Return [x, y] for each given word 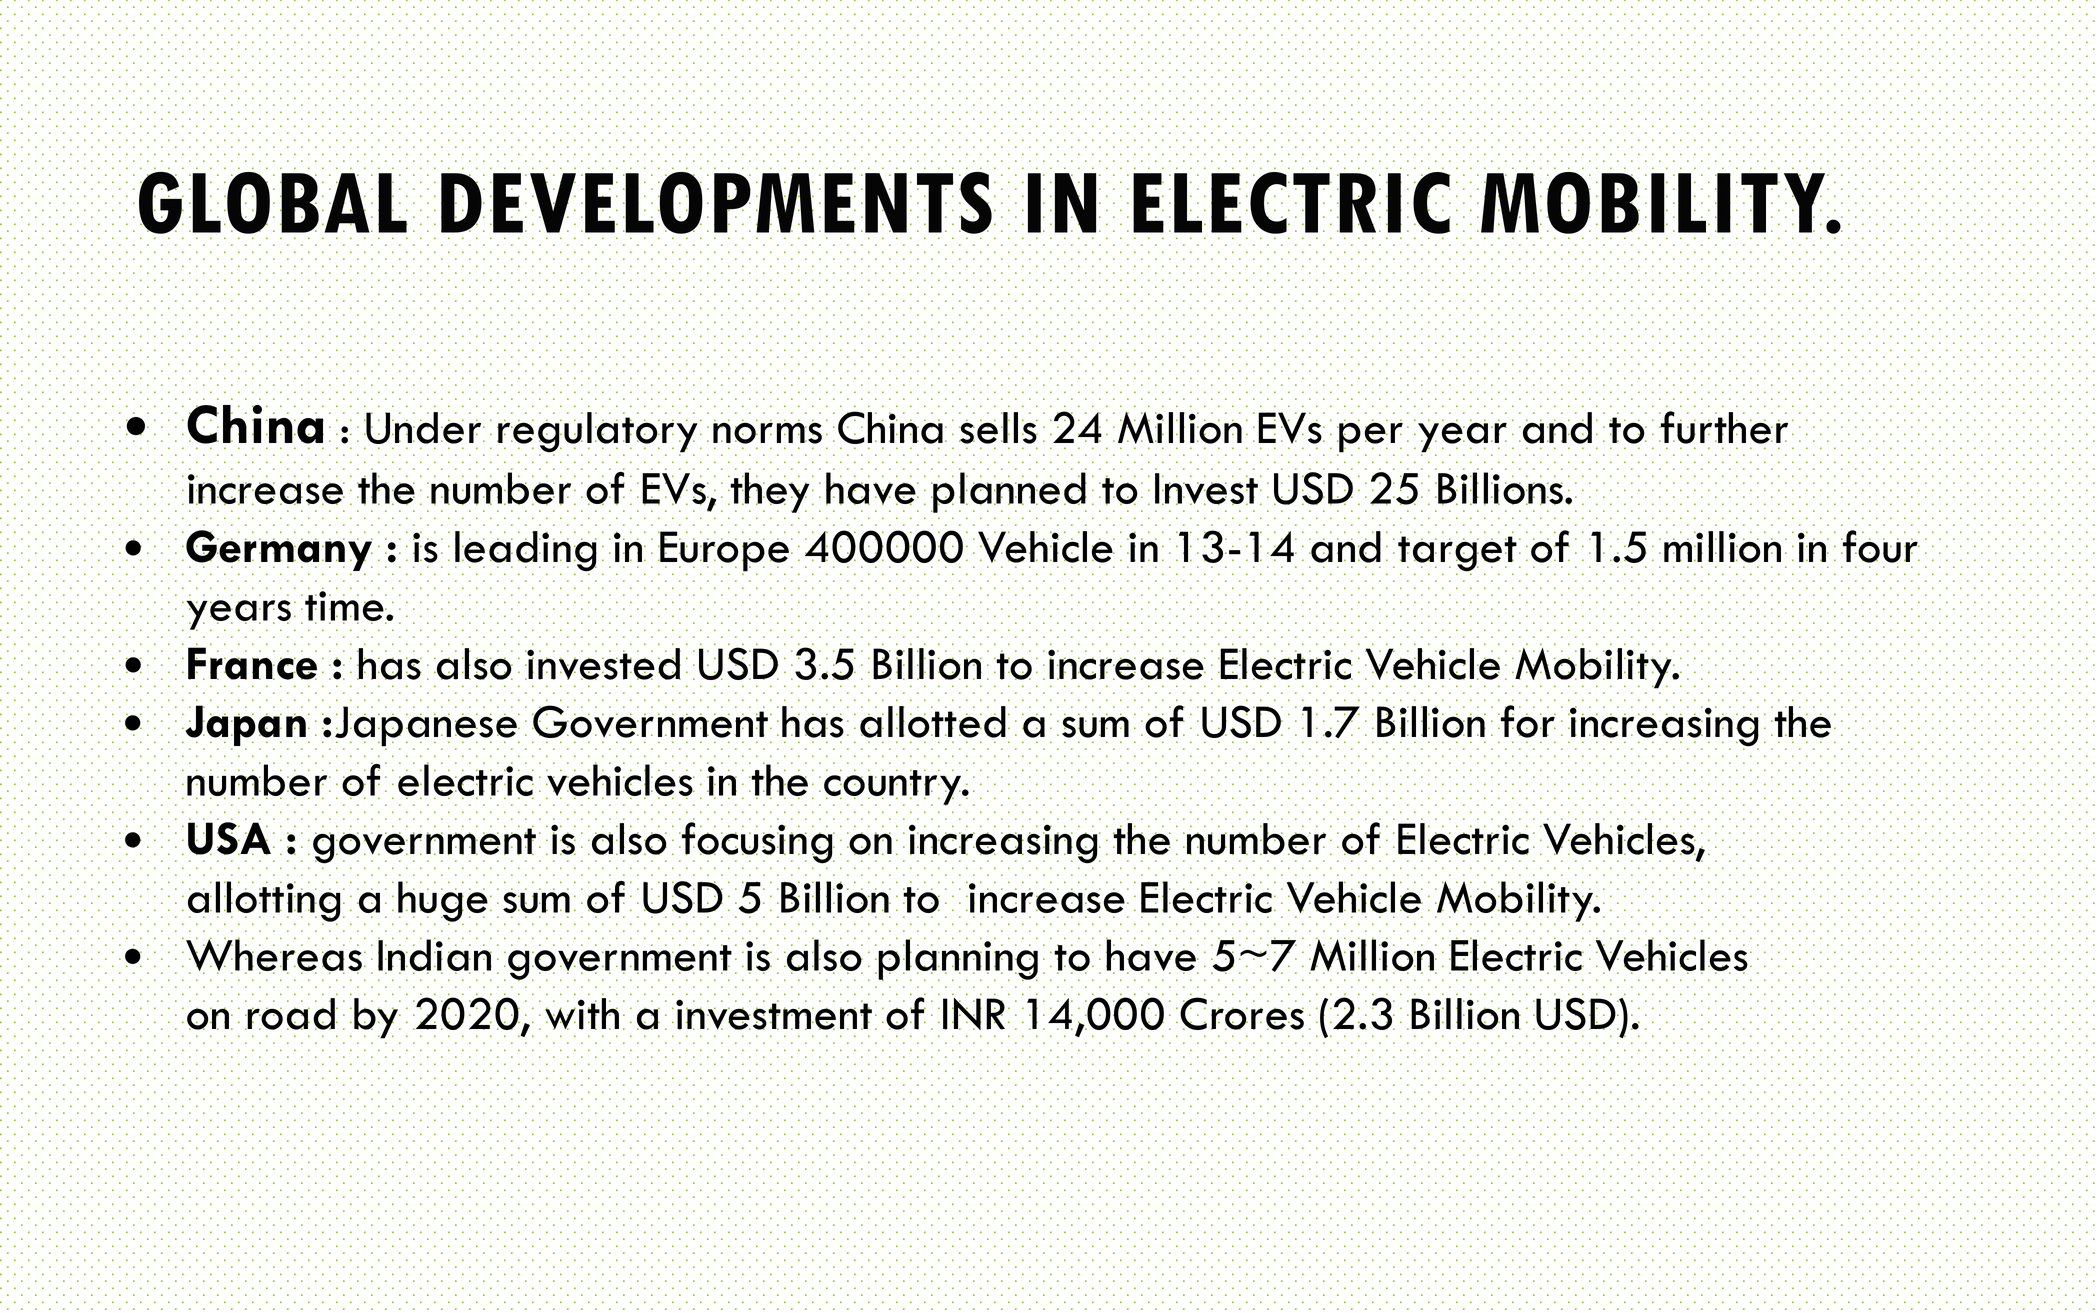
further [1723, 427]
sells [998, 428]
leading [526, 552]
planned [1009, 492]
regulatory [597, 433]
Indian [435, 956]
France [252, 663]
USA [231, 838]
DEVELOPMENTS [716, 203]
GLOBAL [273, 203]
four [1880, 546]
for [1527, 721]
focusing [757, 843]
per [1370, 438]
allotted [933, 722]
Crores [1242, 1013]
